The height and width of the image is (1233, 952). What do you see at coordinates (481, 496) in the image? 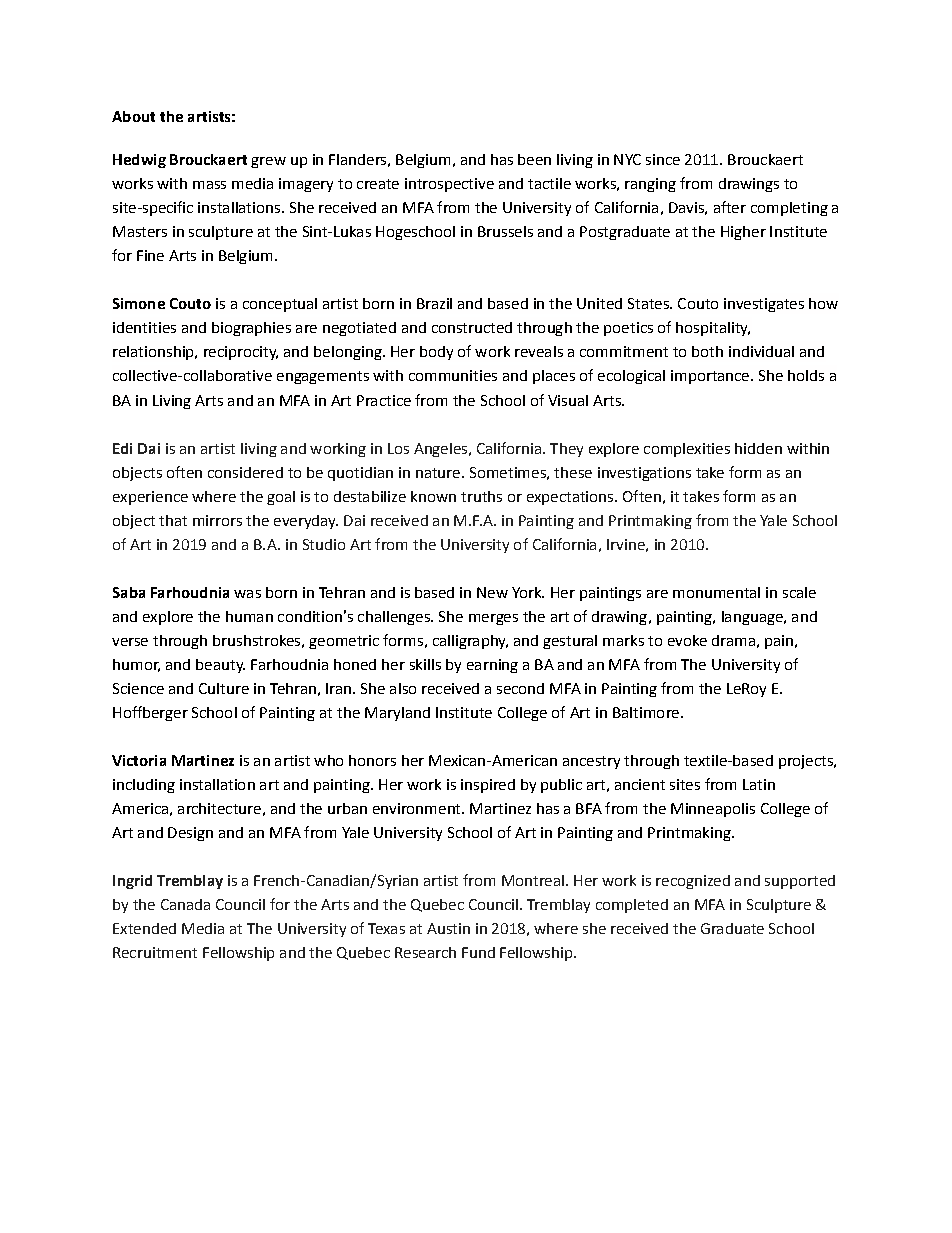
I see `truths` at bounding box center [481, 496].
